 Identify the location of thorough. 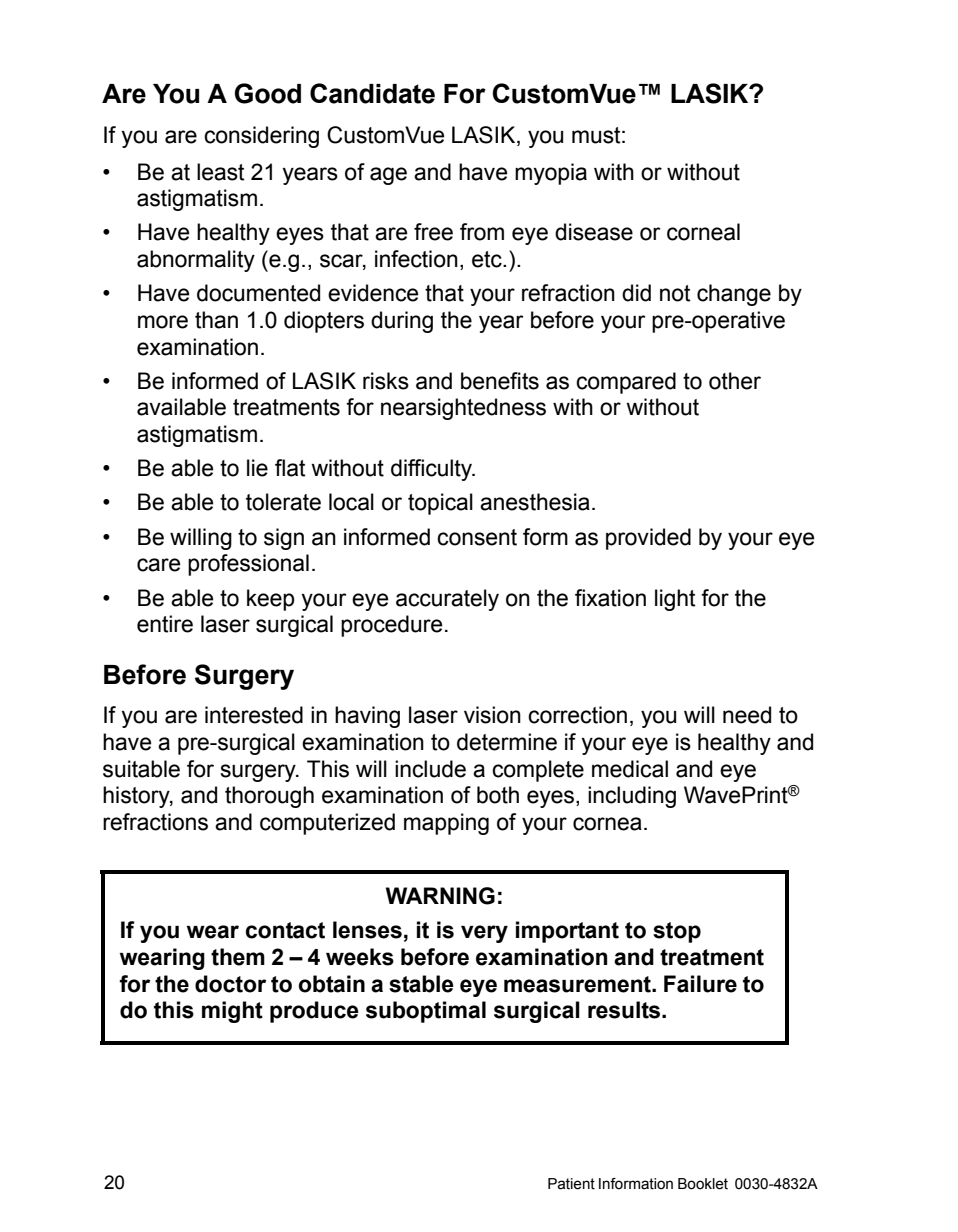
(269, 797).
